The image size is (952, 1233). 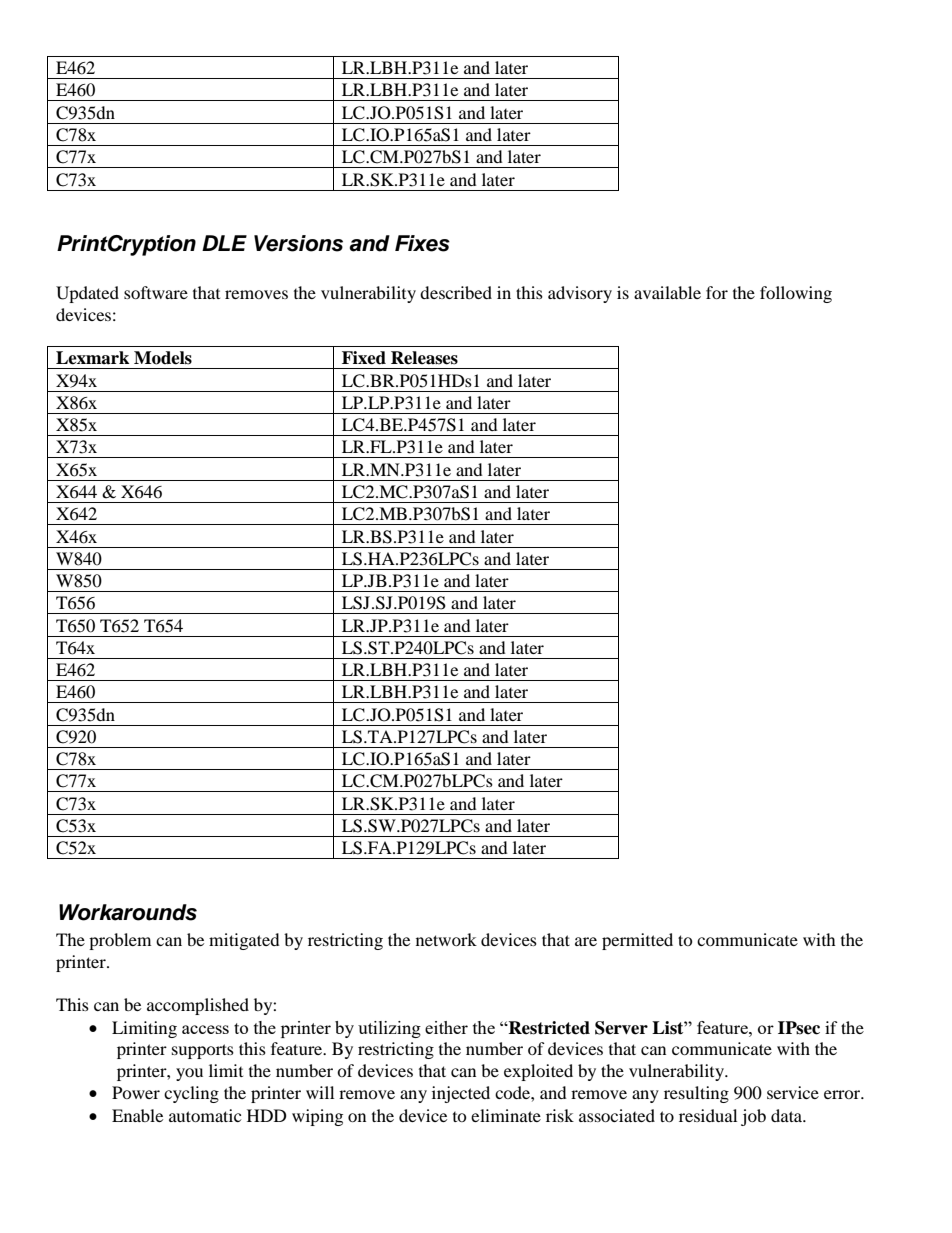 What do you see at coordinates (446, 939) in the image?
I see `network` at bounding box center [446, 939].
